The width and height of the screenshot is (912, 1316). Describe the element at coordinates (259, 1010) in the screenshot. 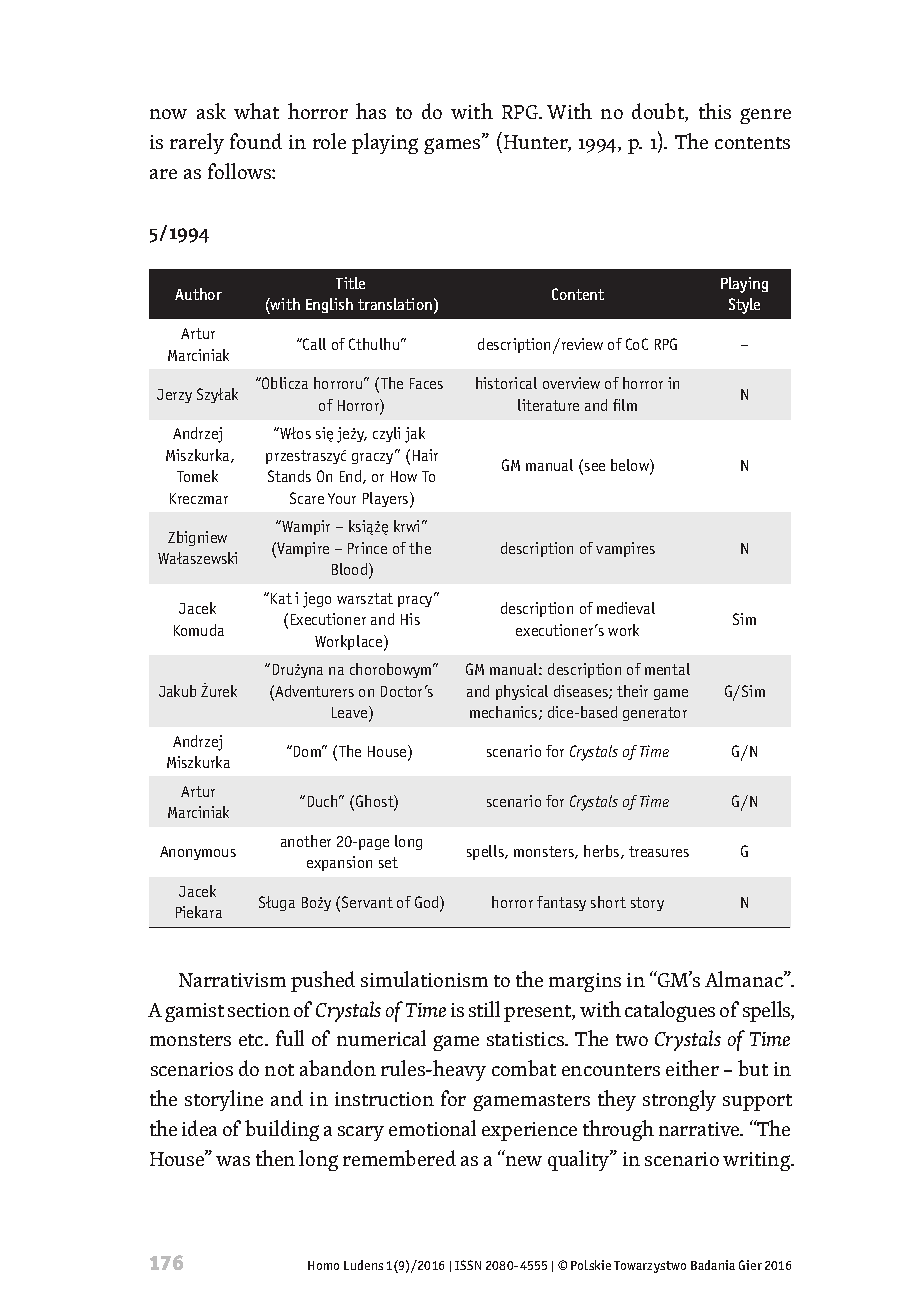

I see `section` at that location.
